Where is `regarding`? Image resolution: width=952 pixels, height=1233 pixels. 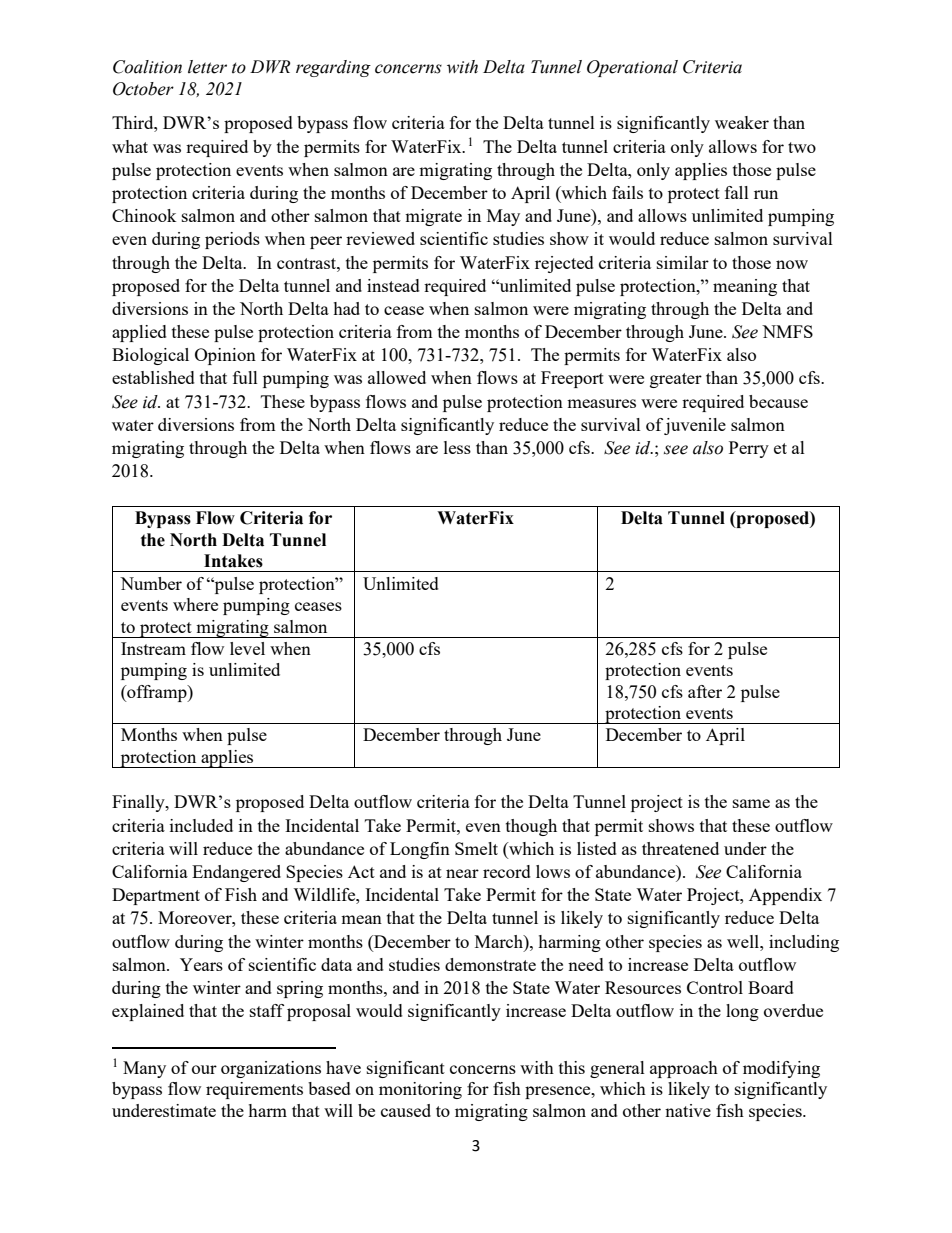
regarding is located at coordinates (333, 68).
